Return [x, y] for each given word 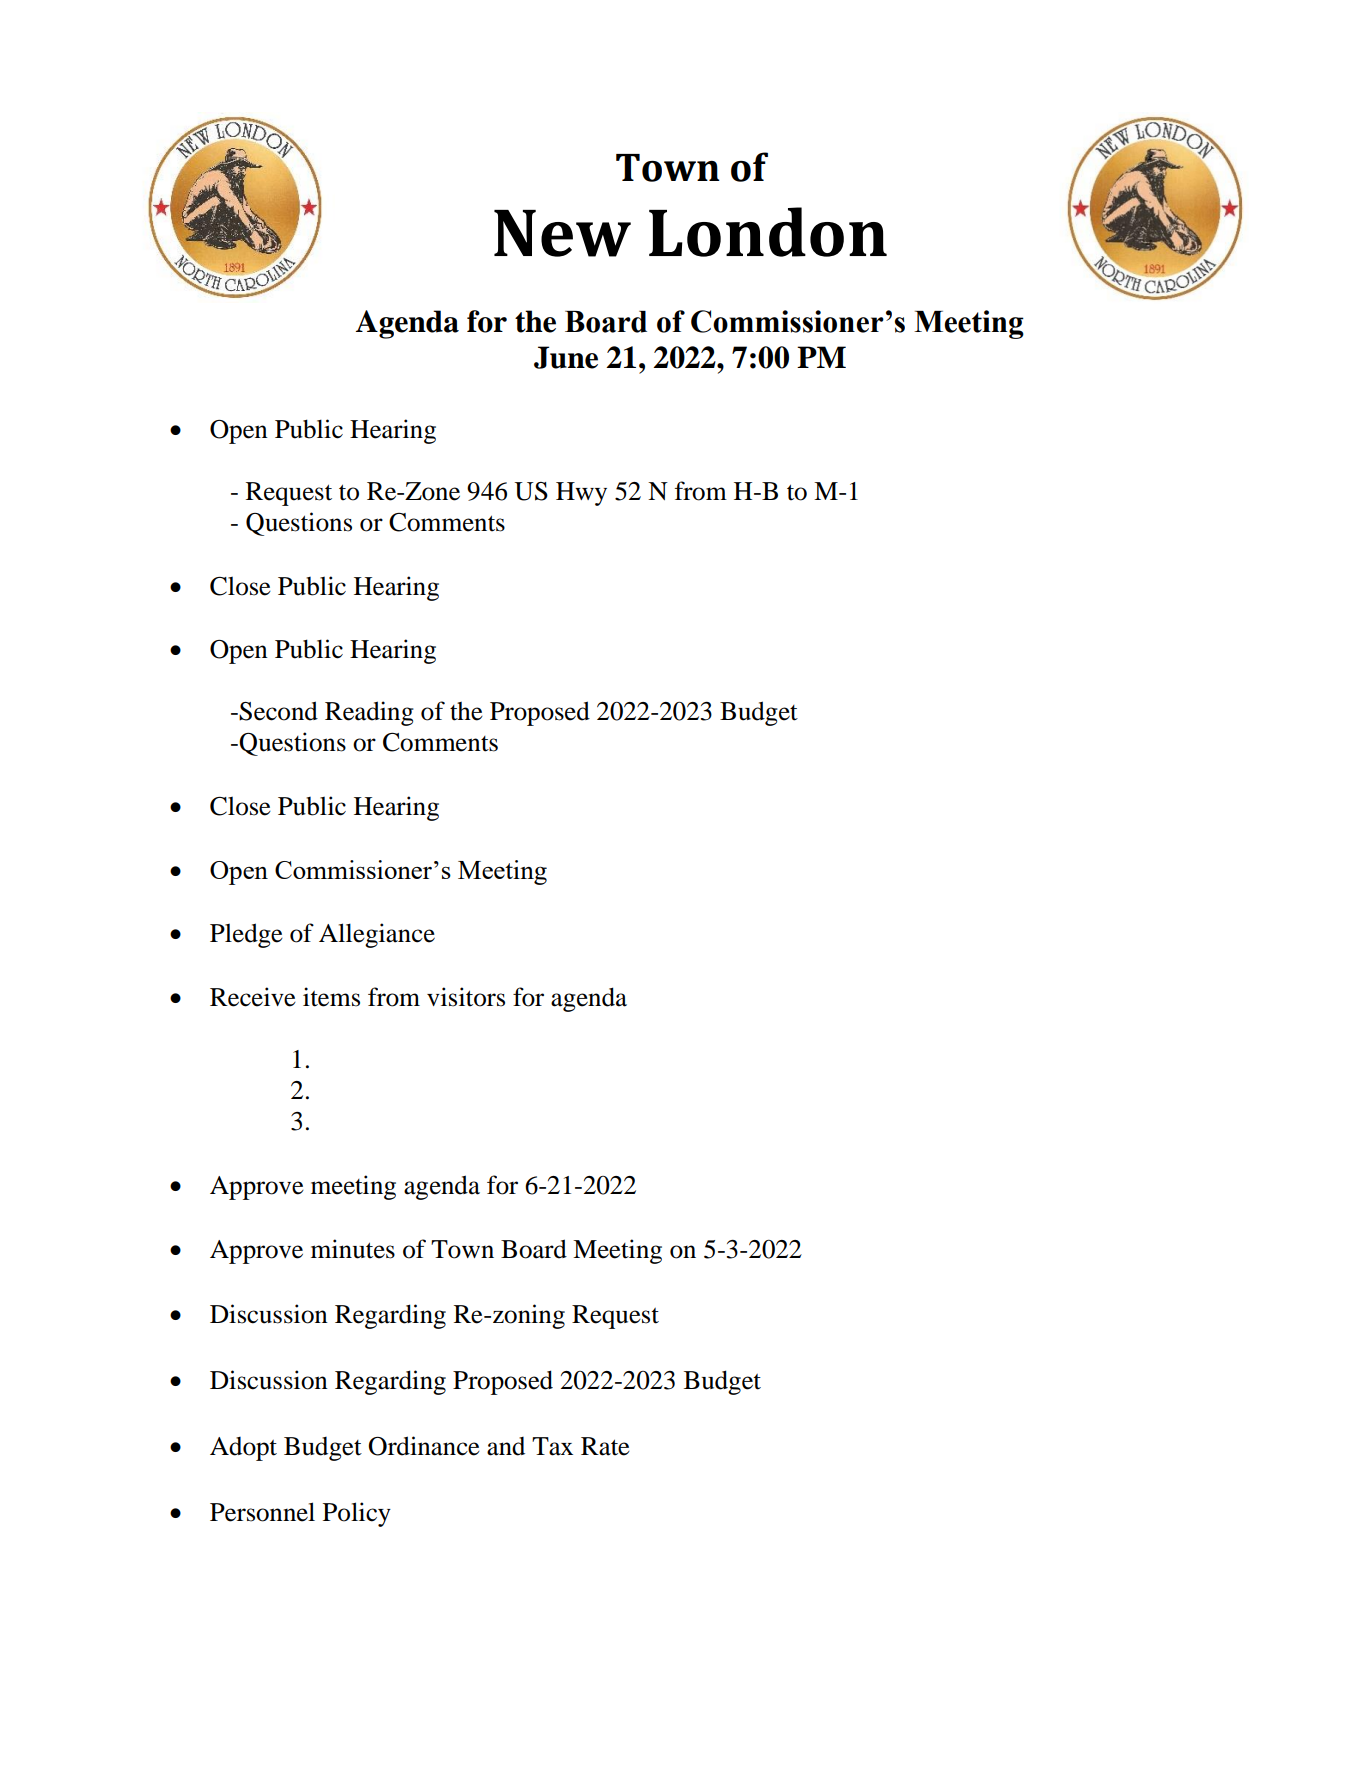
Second [278, 711]
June [566, 357]
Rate [605, 1446]
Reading [369, 713]
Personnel [262, 1512]
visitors [466, 997]
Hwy [581, 494]
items [331, 997]
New [562, 233]
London [768, 232]
